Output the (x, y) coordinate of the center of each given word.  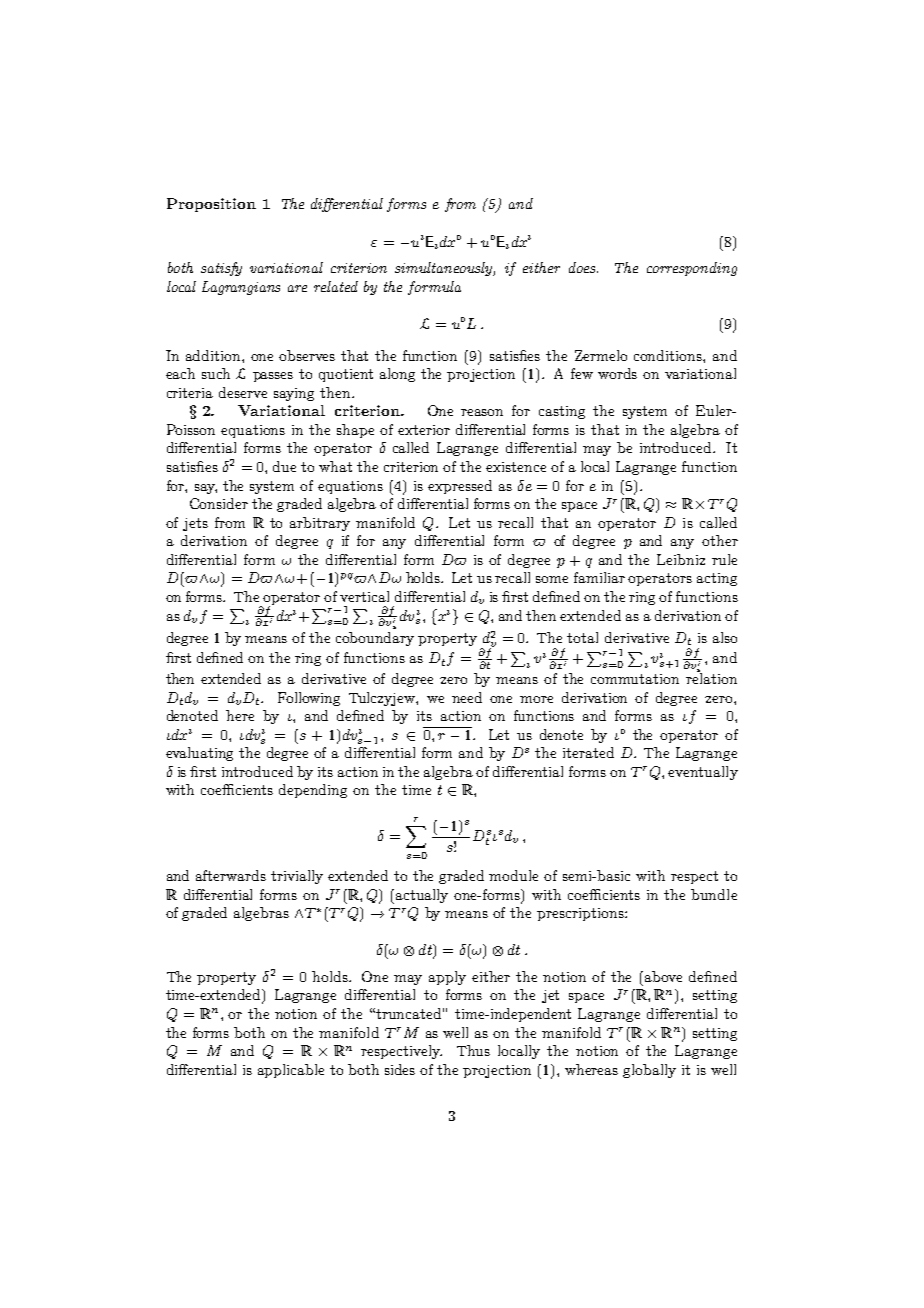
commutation (635, 679)
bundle (714, 894)
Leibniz (681, 559)
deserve (243, 392)
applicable (291, 1071)
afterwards (231, 875)
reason (482, 412)
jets (195, 524)
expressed (460, 487)
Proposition (211, 205)
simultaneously (445, 269)
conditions (669, 355)
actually (422, 896)
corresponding (692, 269)
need (467, 697)
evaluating (199, 754)
